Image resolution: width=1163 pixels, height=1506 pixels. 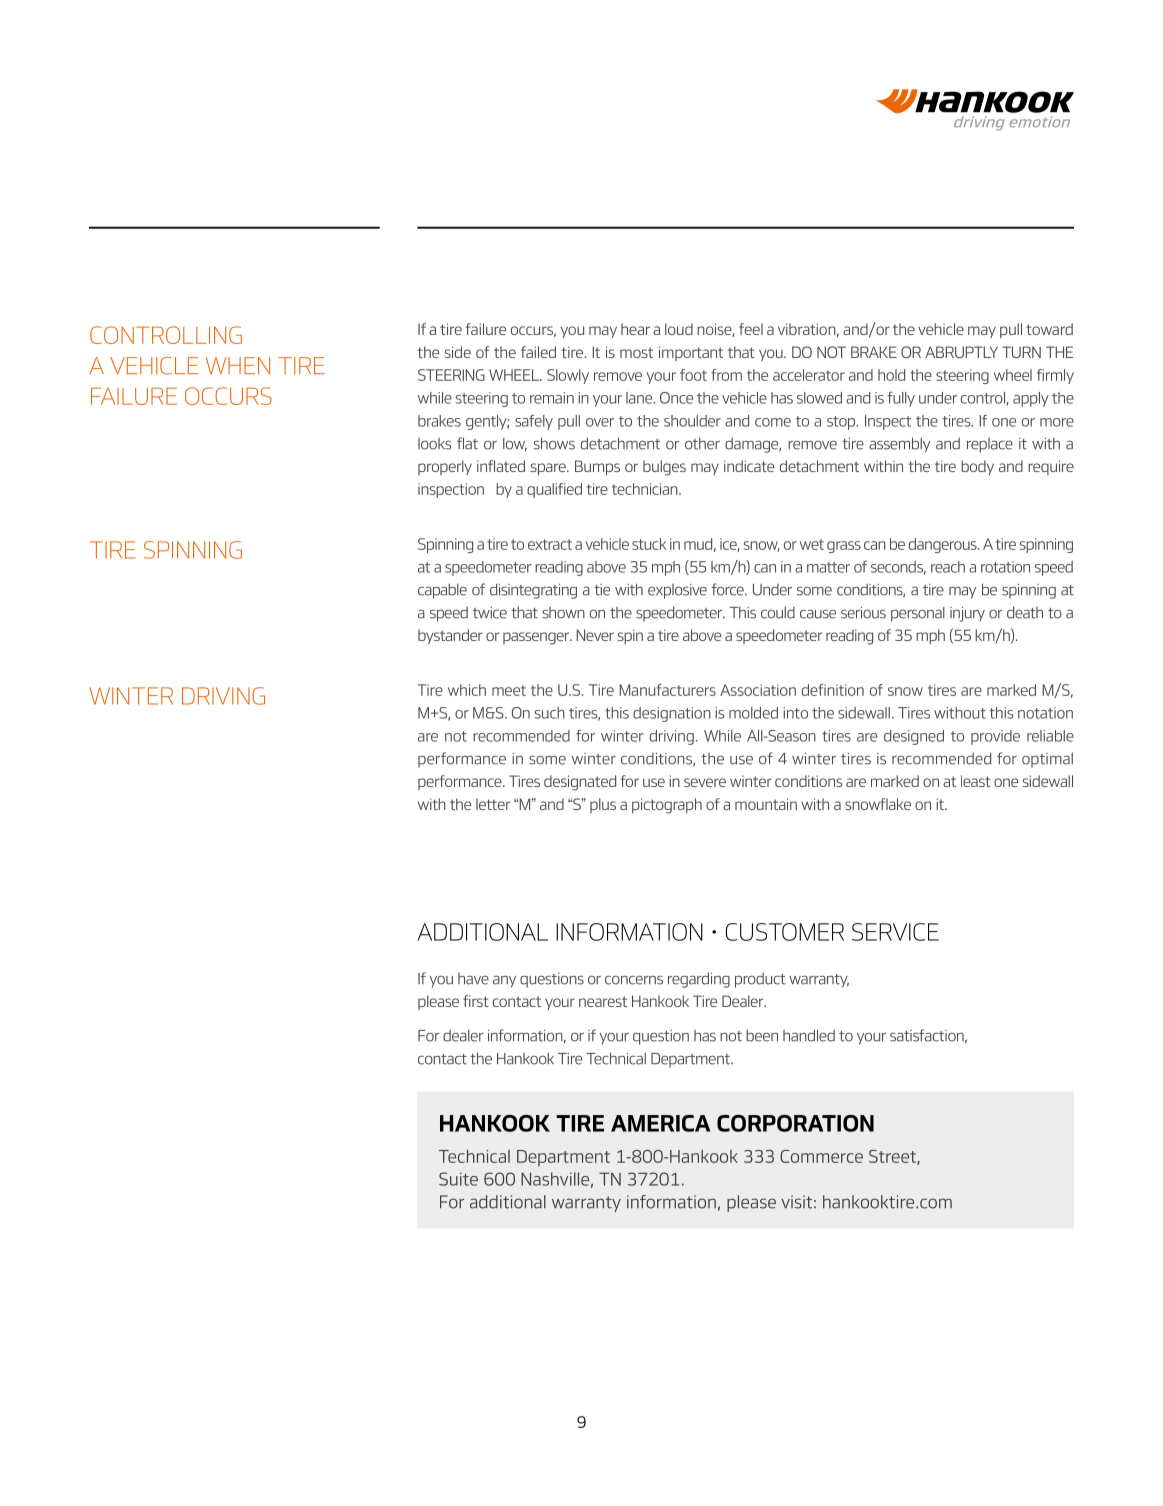 What do you see at coordinates (995, 737) in the image?
I see `provide` at bounding box center [995, 737].
